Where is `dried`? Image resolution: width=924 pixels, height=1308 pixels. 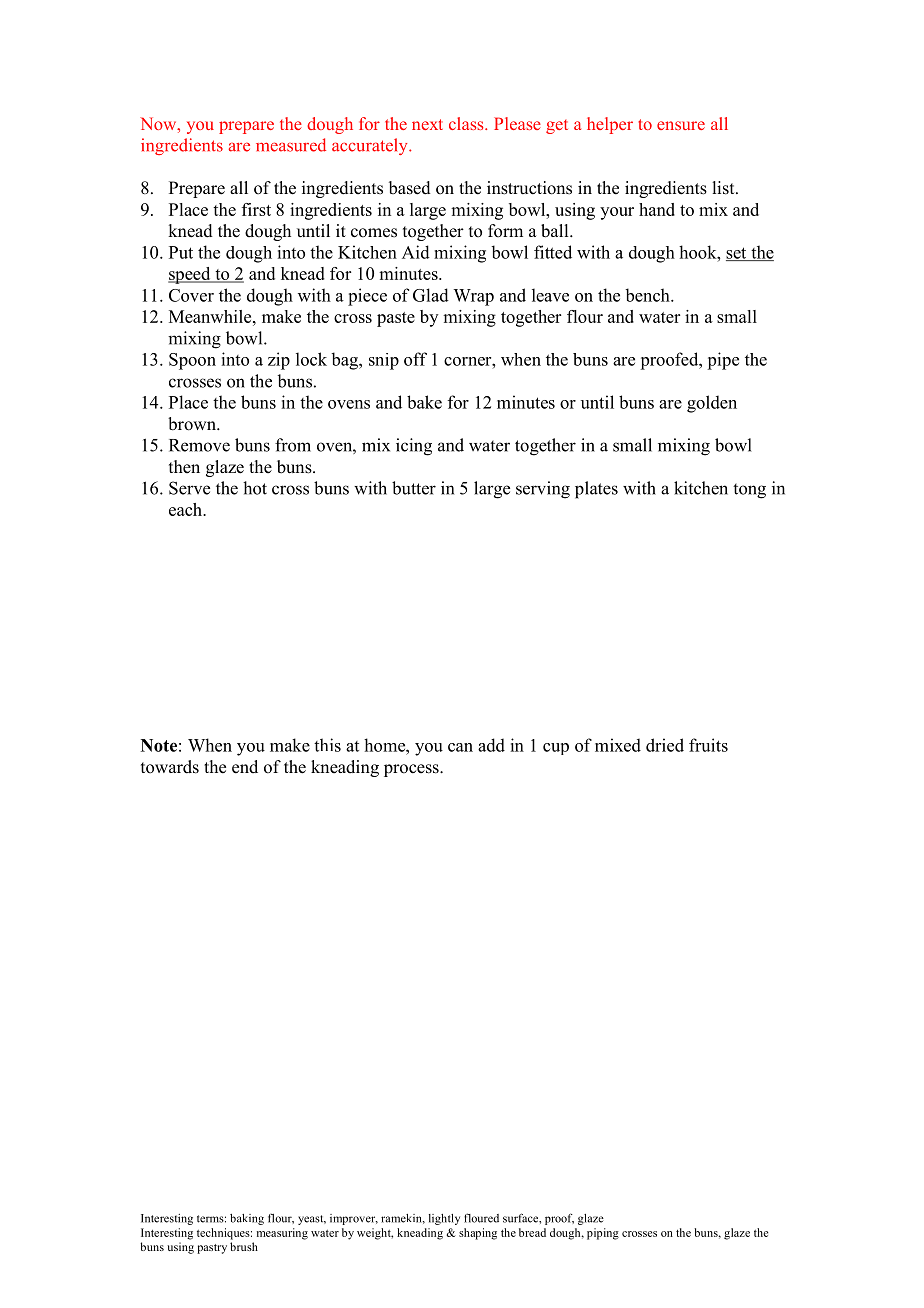
dried is located at coordinates (665, 745).
